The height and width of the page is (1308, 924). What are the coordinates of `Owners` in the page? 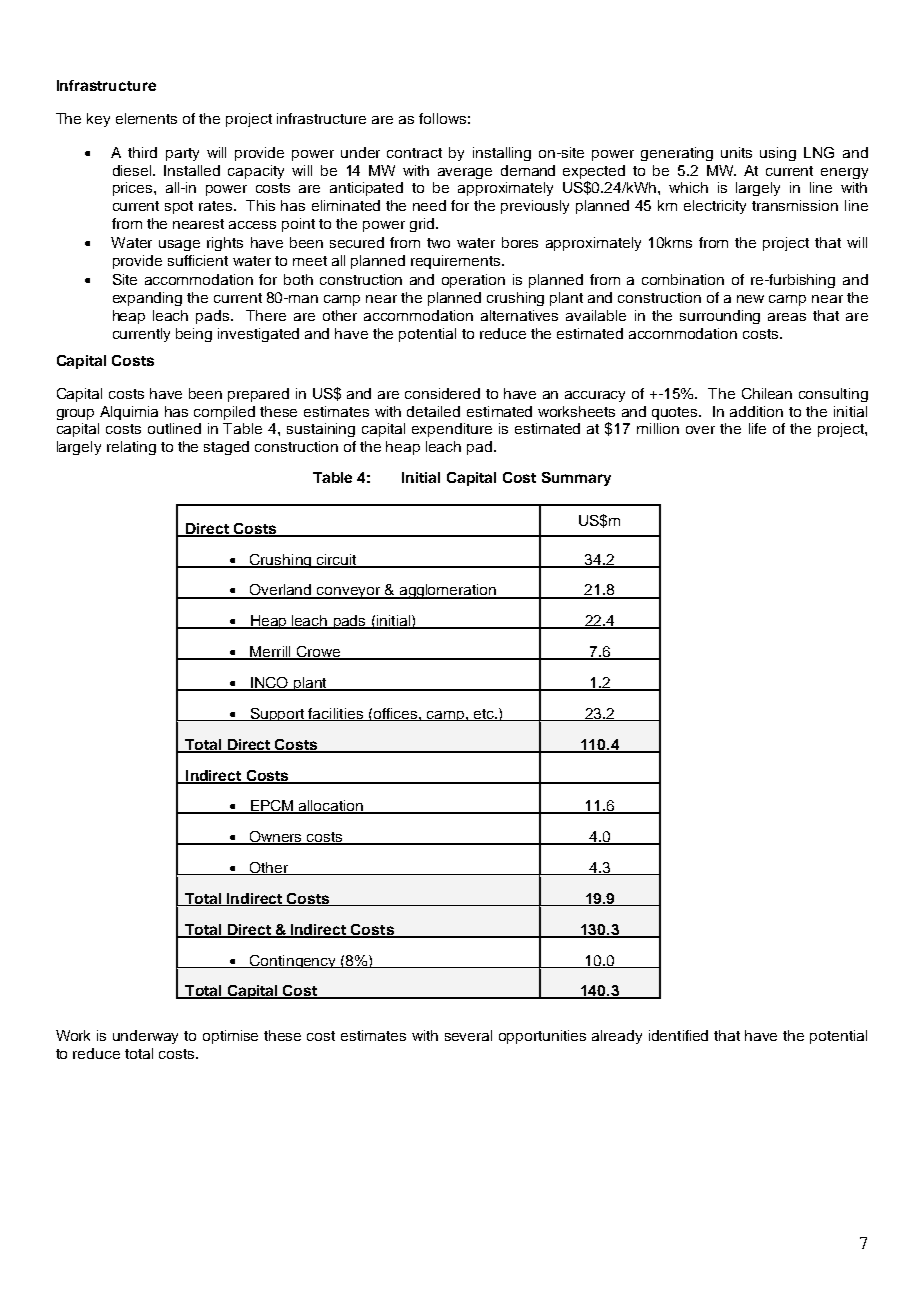 It's located at (276, 838).
